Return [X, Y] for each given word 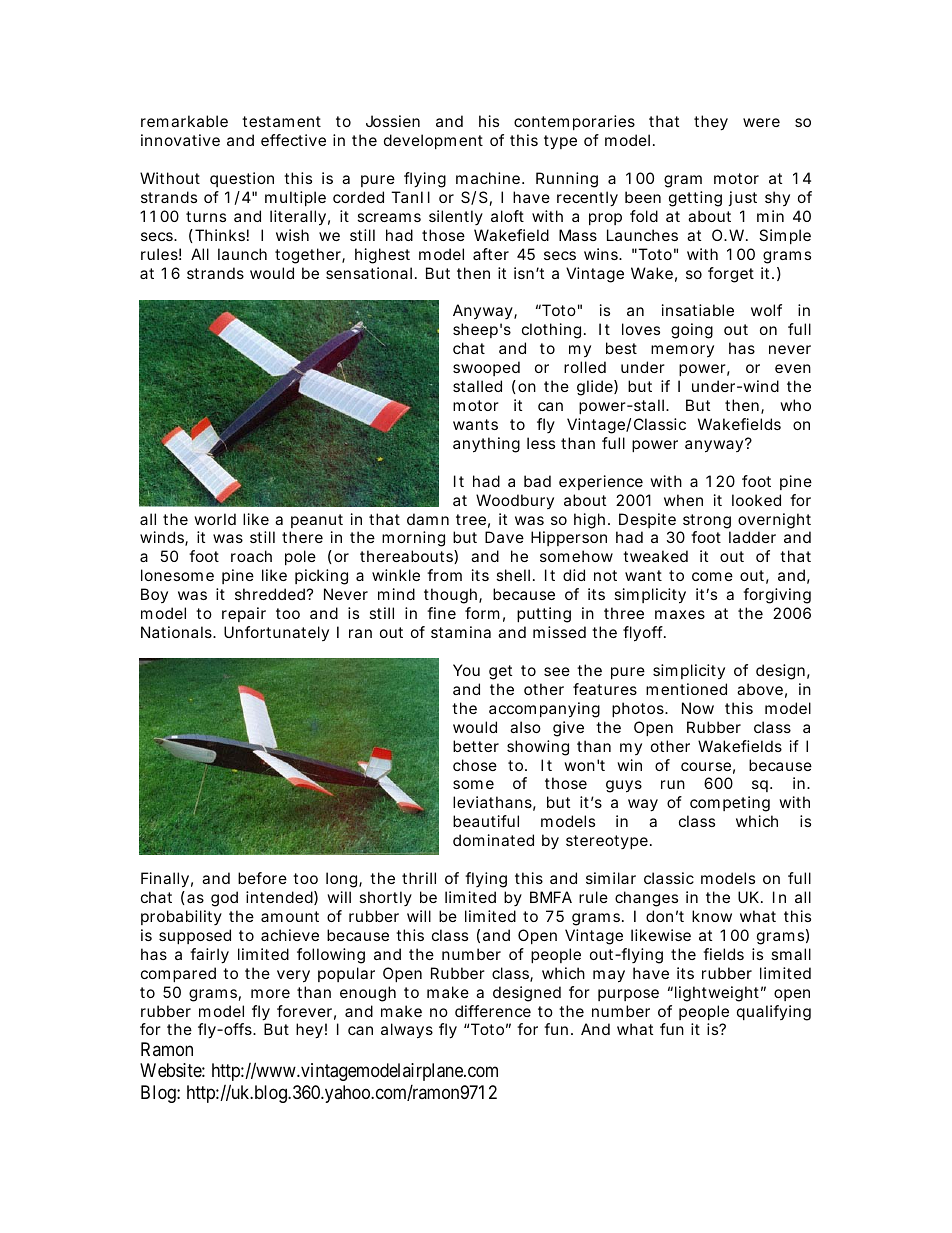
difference [493, 1011]
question [242, 179]
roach [251, 556]
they [711, 123]
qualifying [774, 1013]
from [444, 575]
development [433, 141]
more [270, 993]
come [712, 576]
